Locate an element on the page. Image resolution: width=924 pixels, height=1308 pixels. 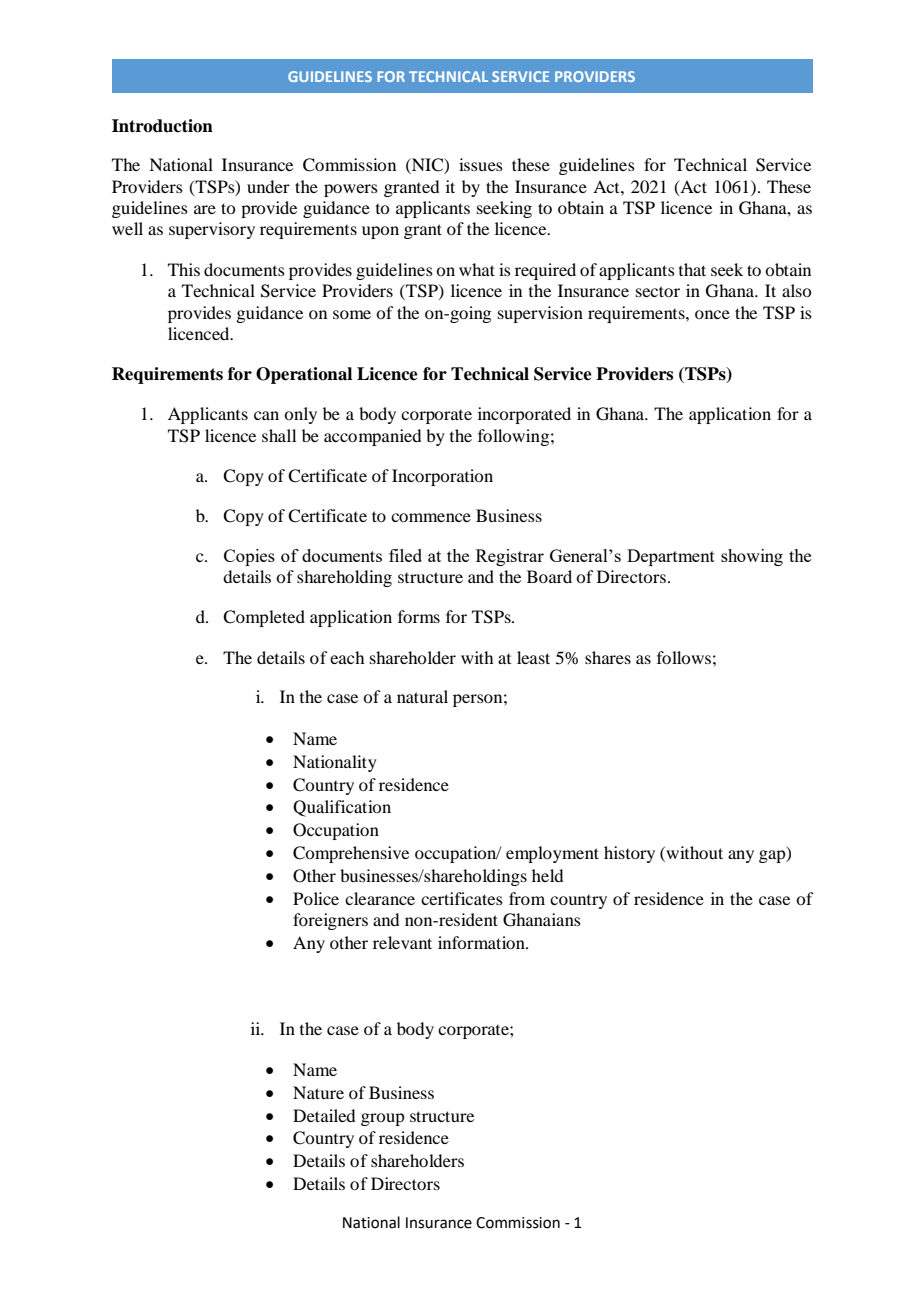
Introduction is located at coordinates (162, 126).
